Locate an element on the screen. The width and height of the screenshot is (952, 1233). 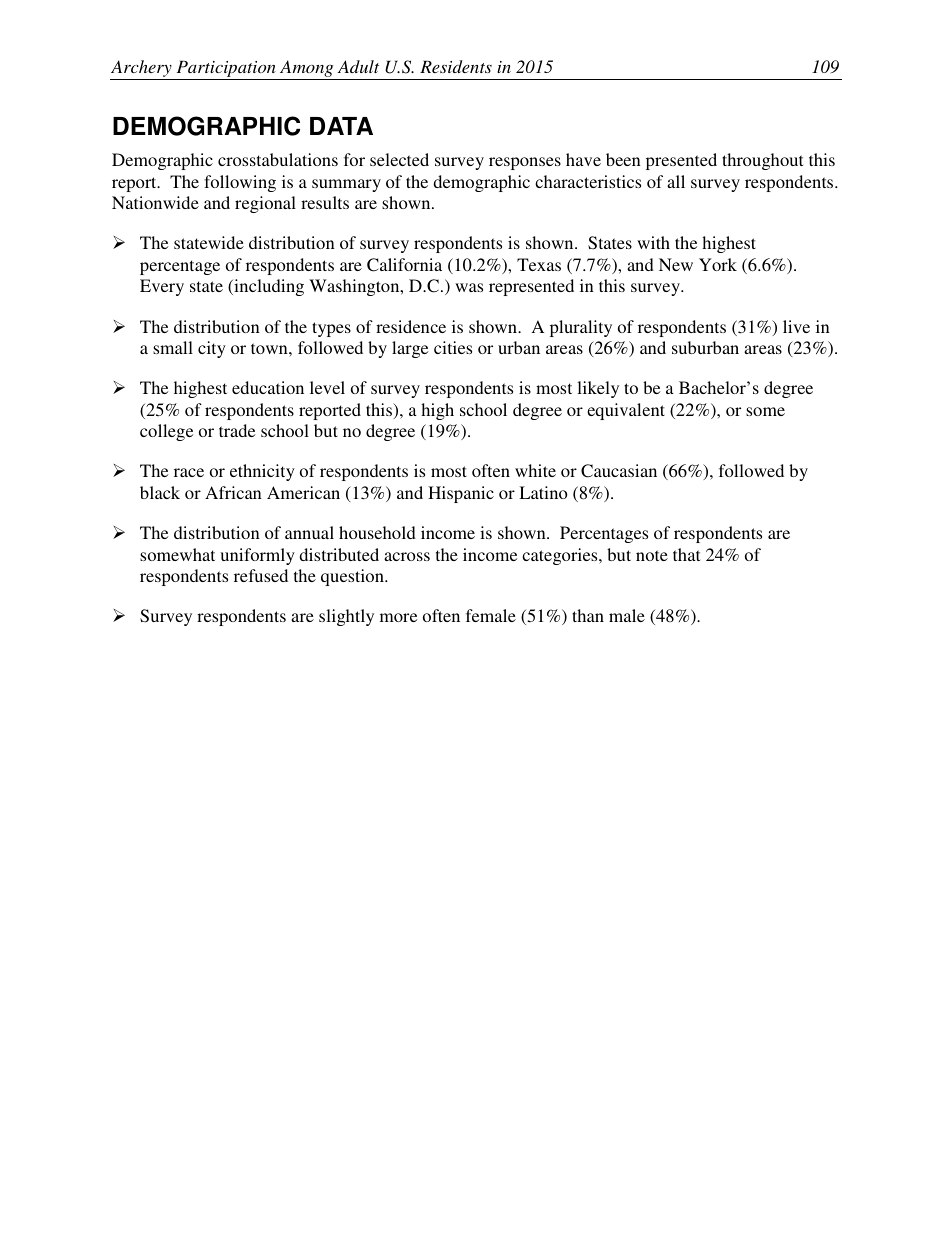
York is located at coordinates (718, 264).
